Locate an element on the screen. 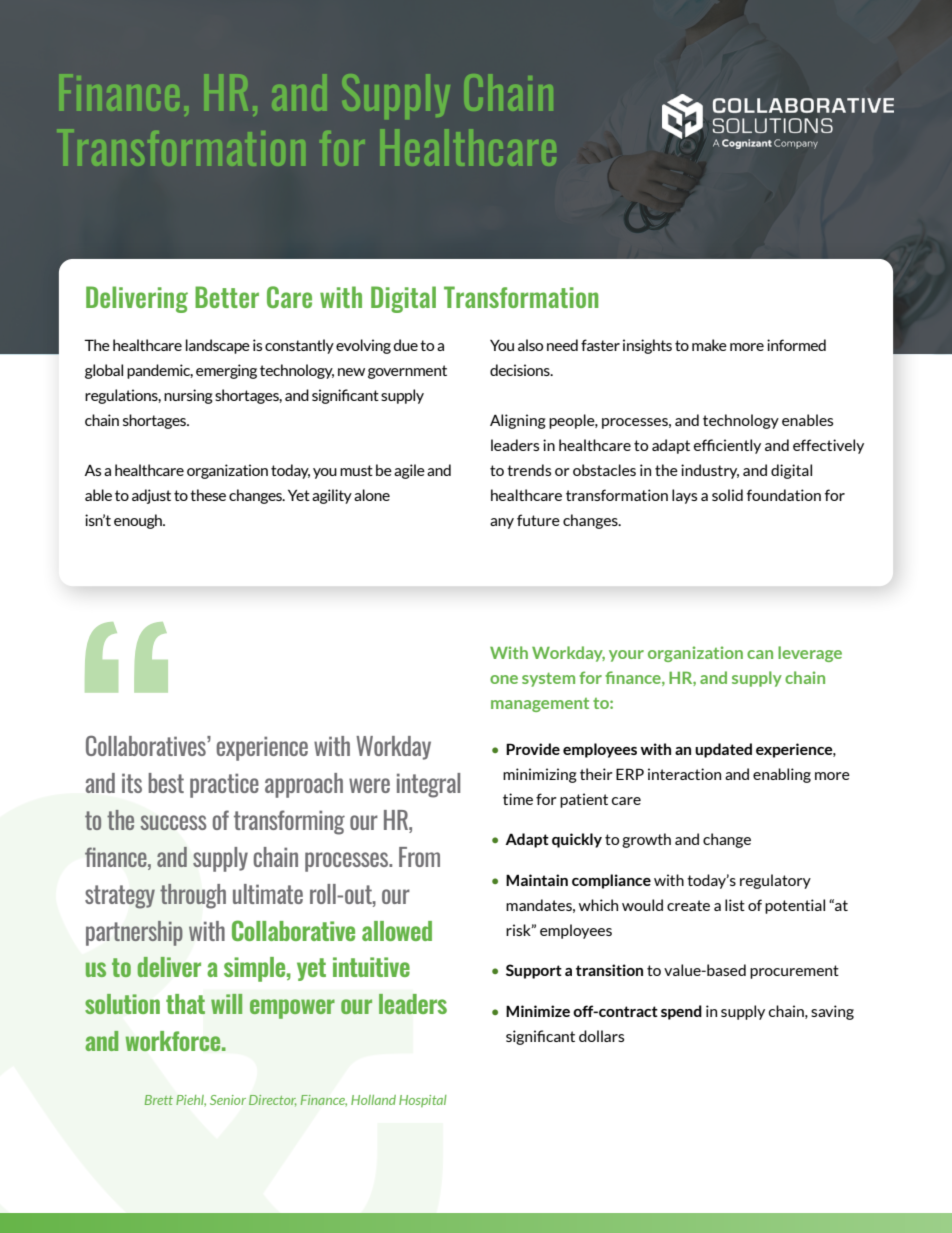 The image size is (952, 1233). Hospital is located at coordinates (423, 1101).
